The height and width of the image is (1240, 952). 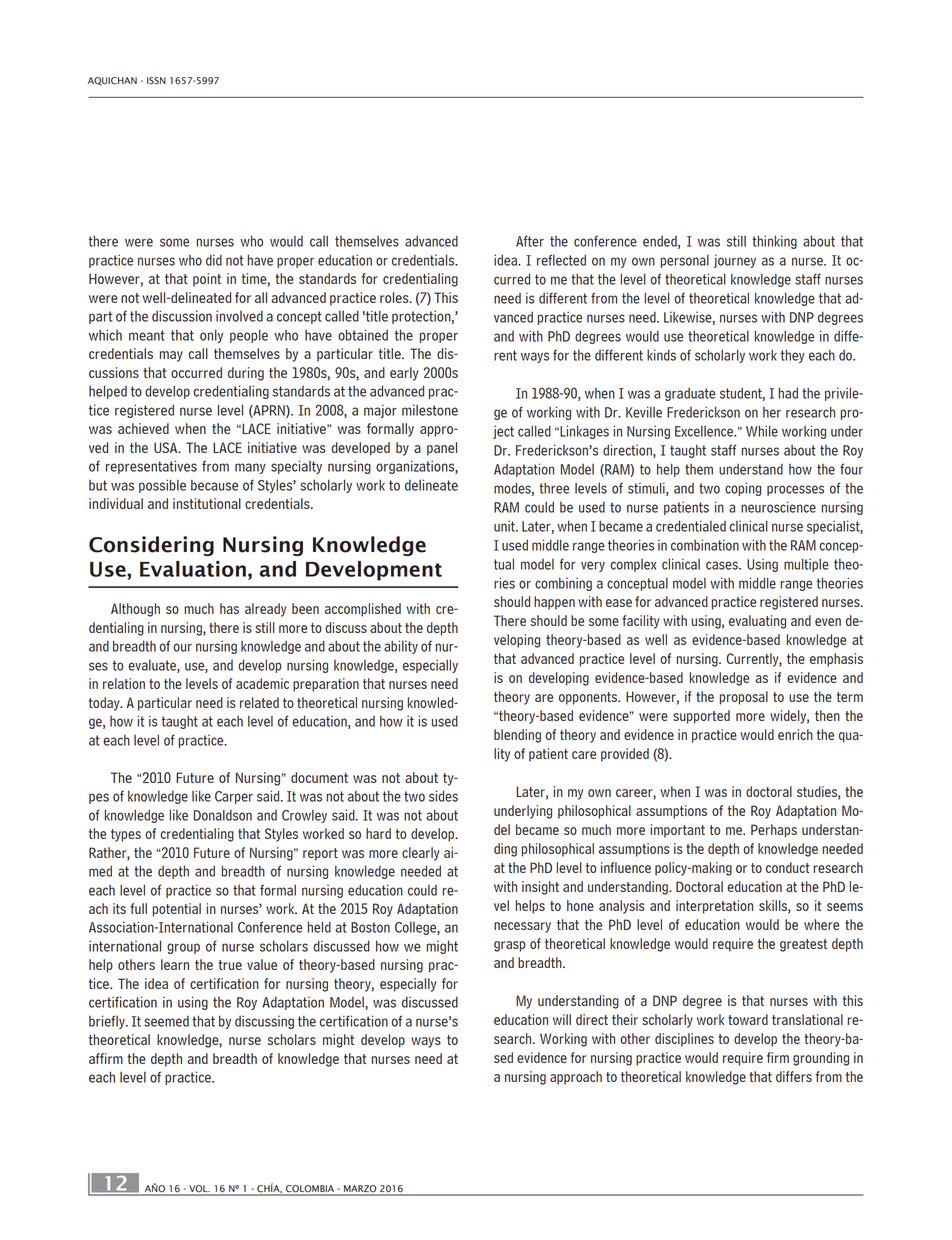 I want to click on evaluating, so click(x=757, y=622).
